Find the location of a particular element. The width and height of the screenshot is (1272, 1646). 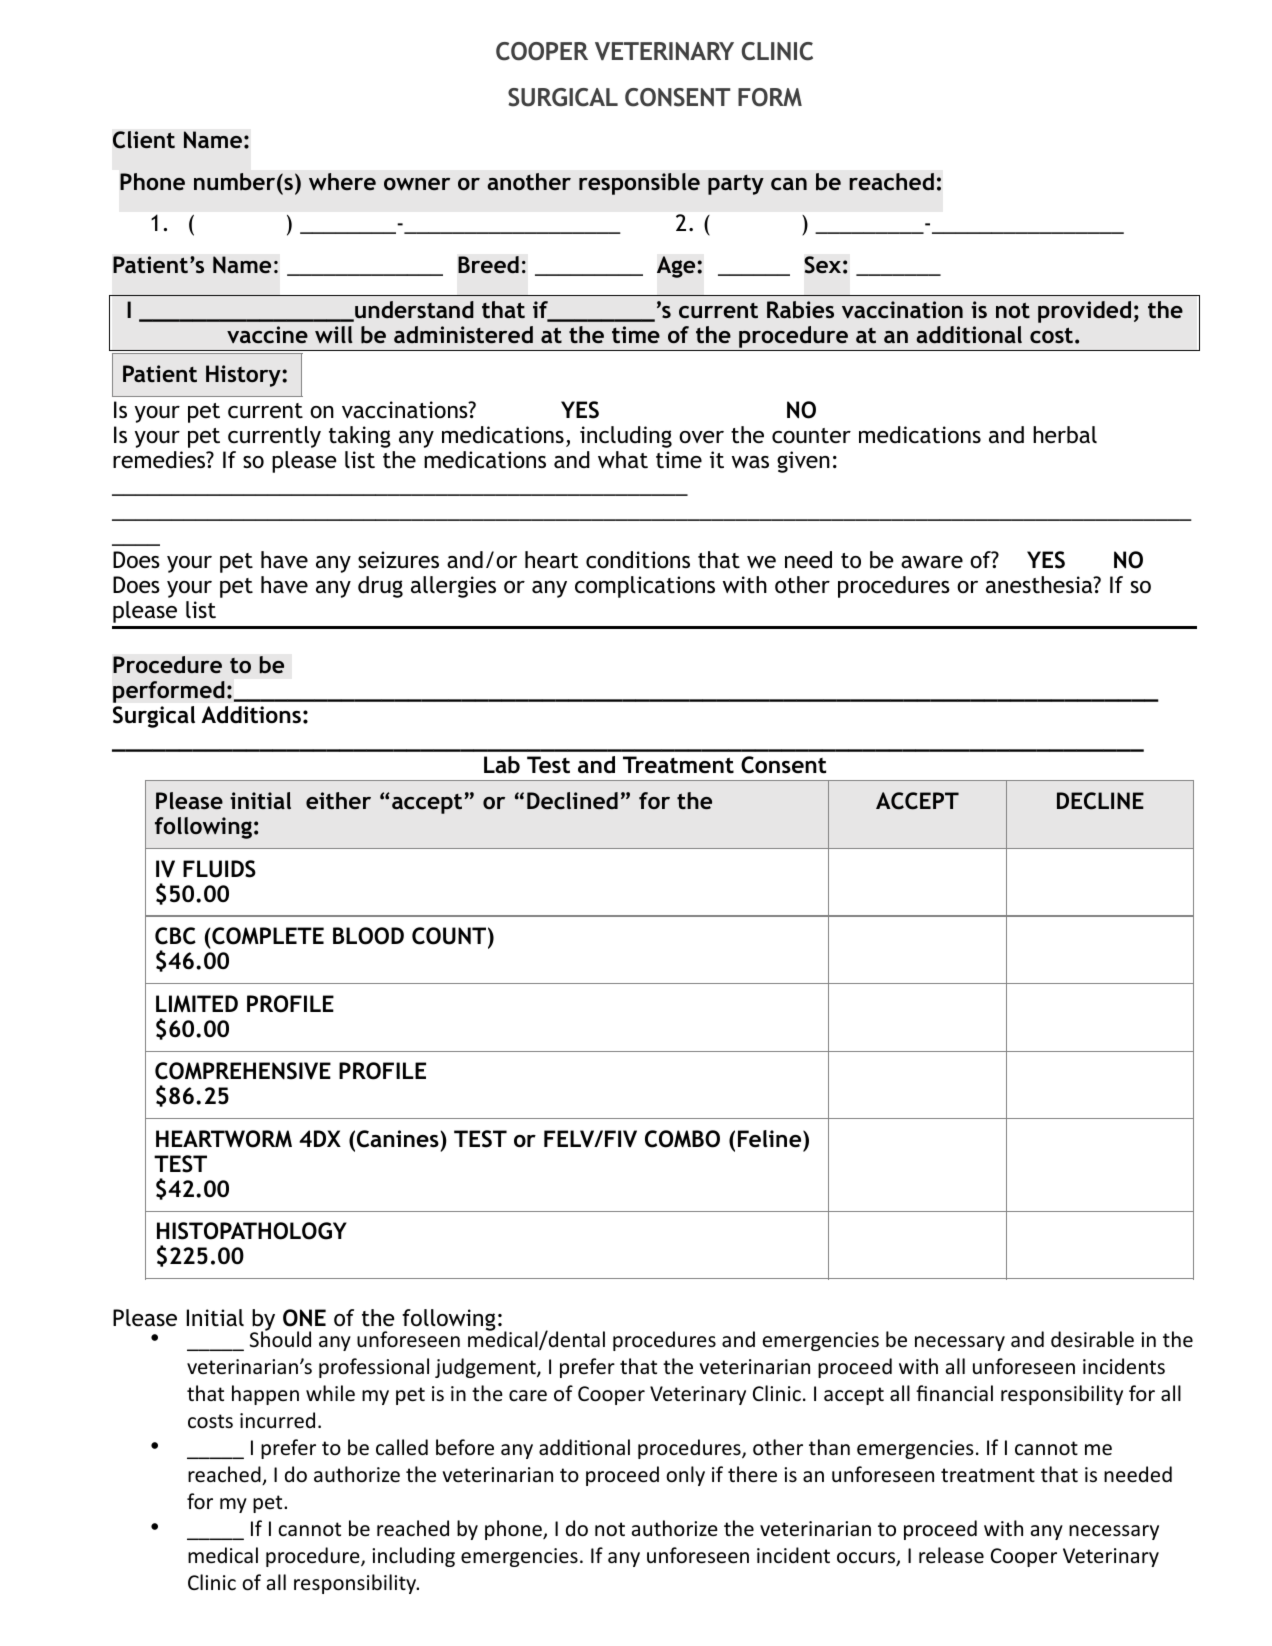

desirable is located at coordinates (1092, 1339).
